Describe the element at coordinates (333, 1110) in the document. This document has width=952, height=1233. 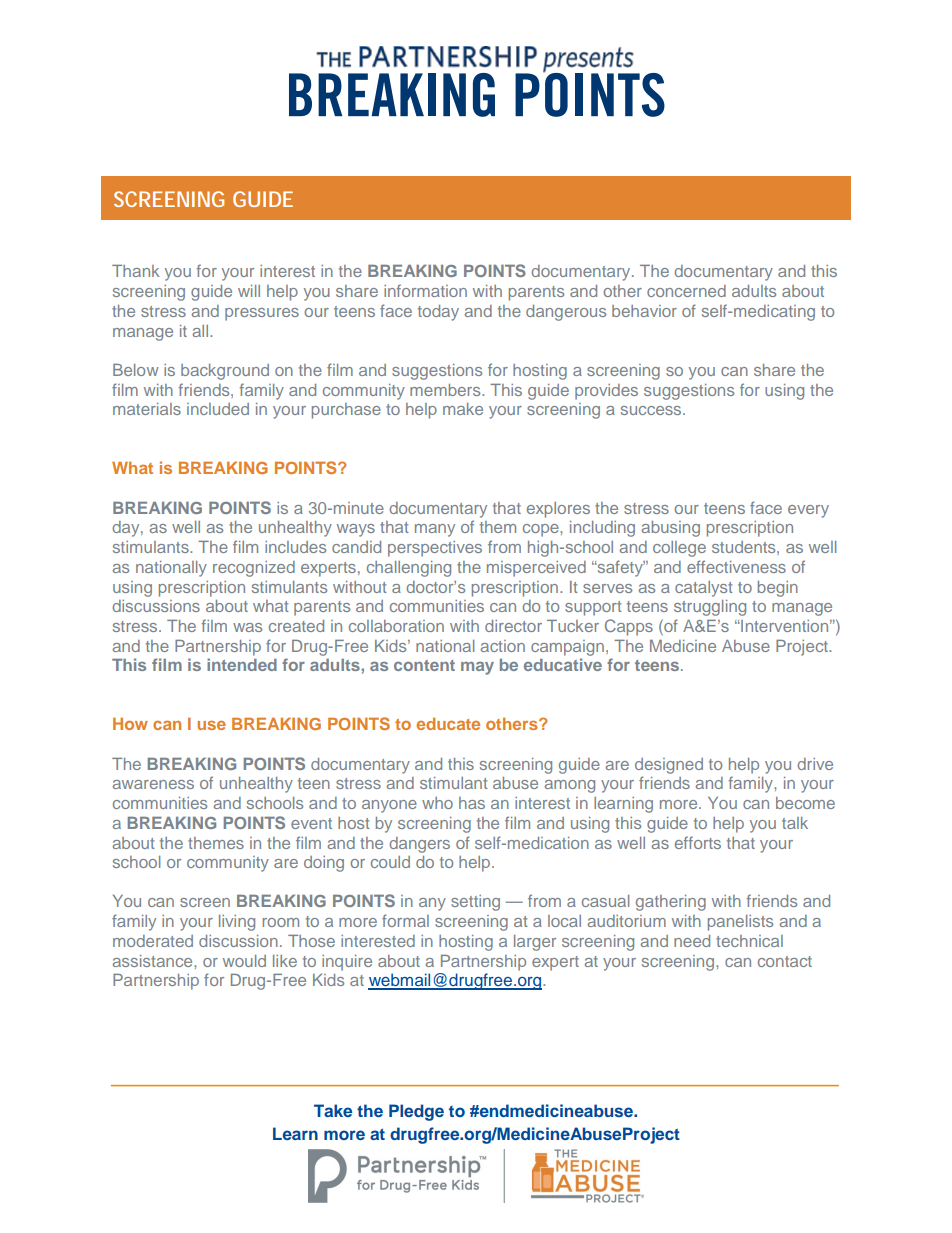
I see `Take` at that location.
